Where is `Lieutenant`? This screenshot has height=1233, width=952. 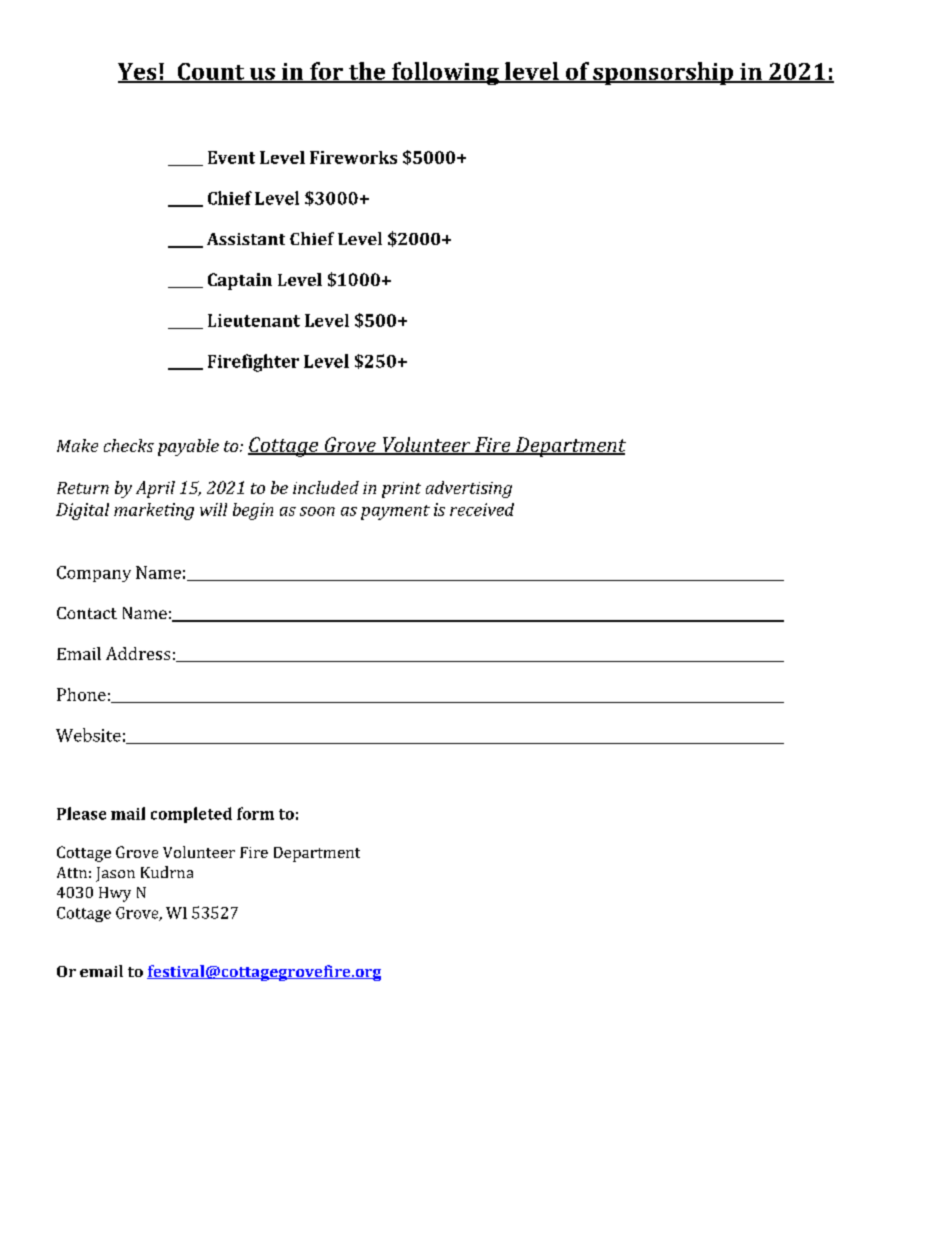 Lieutenant is located at coordinates (254, 320).
